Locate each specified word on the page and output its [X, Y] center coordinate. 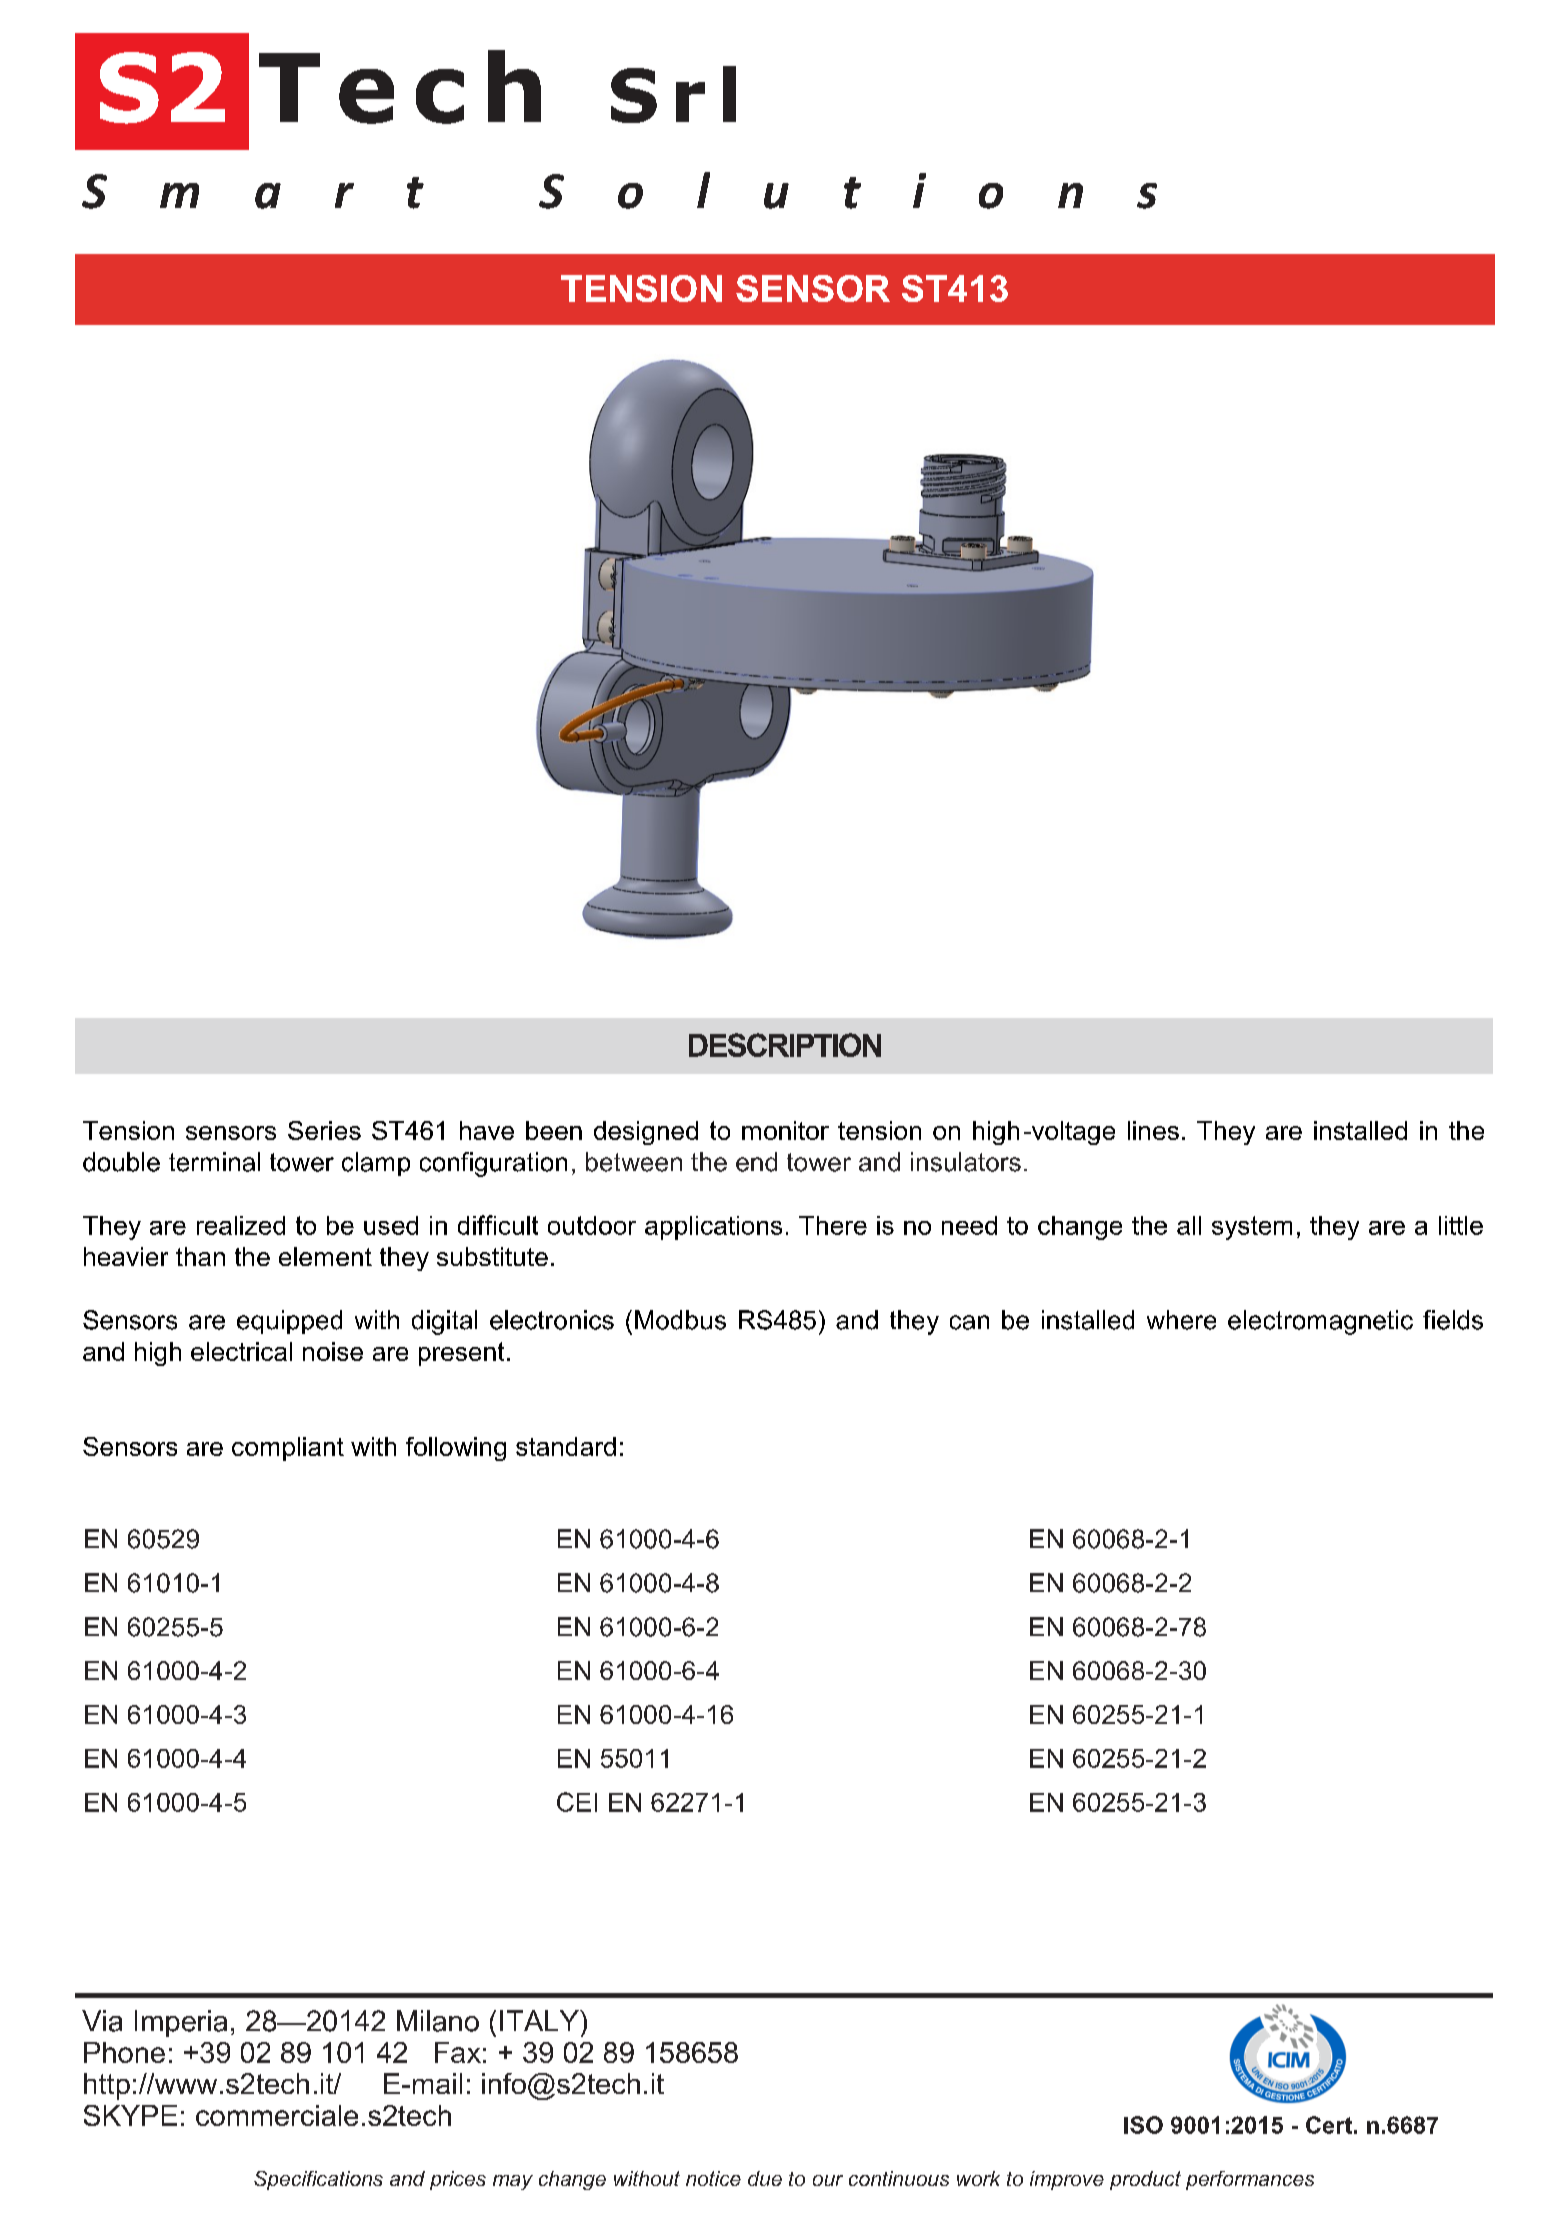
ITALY [540, 2020]
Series [324, 1130]
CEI [577, 1802]
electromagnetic [1320, 1322]
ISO [1143, 2125]
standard [566, 1446]
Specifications [318, 2180]
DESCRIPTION [785, 1045]
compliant [288, 1449]
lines [1153, 1130]
